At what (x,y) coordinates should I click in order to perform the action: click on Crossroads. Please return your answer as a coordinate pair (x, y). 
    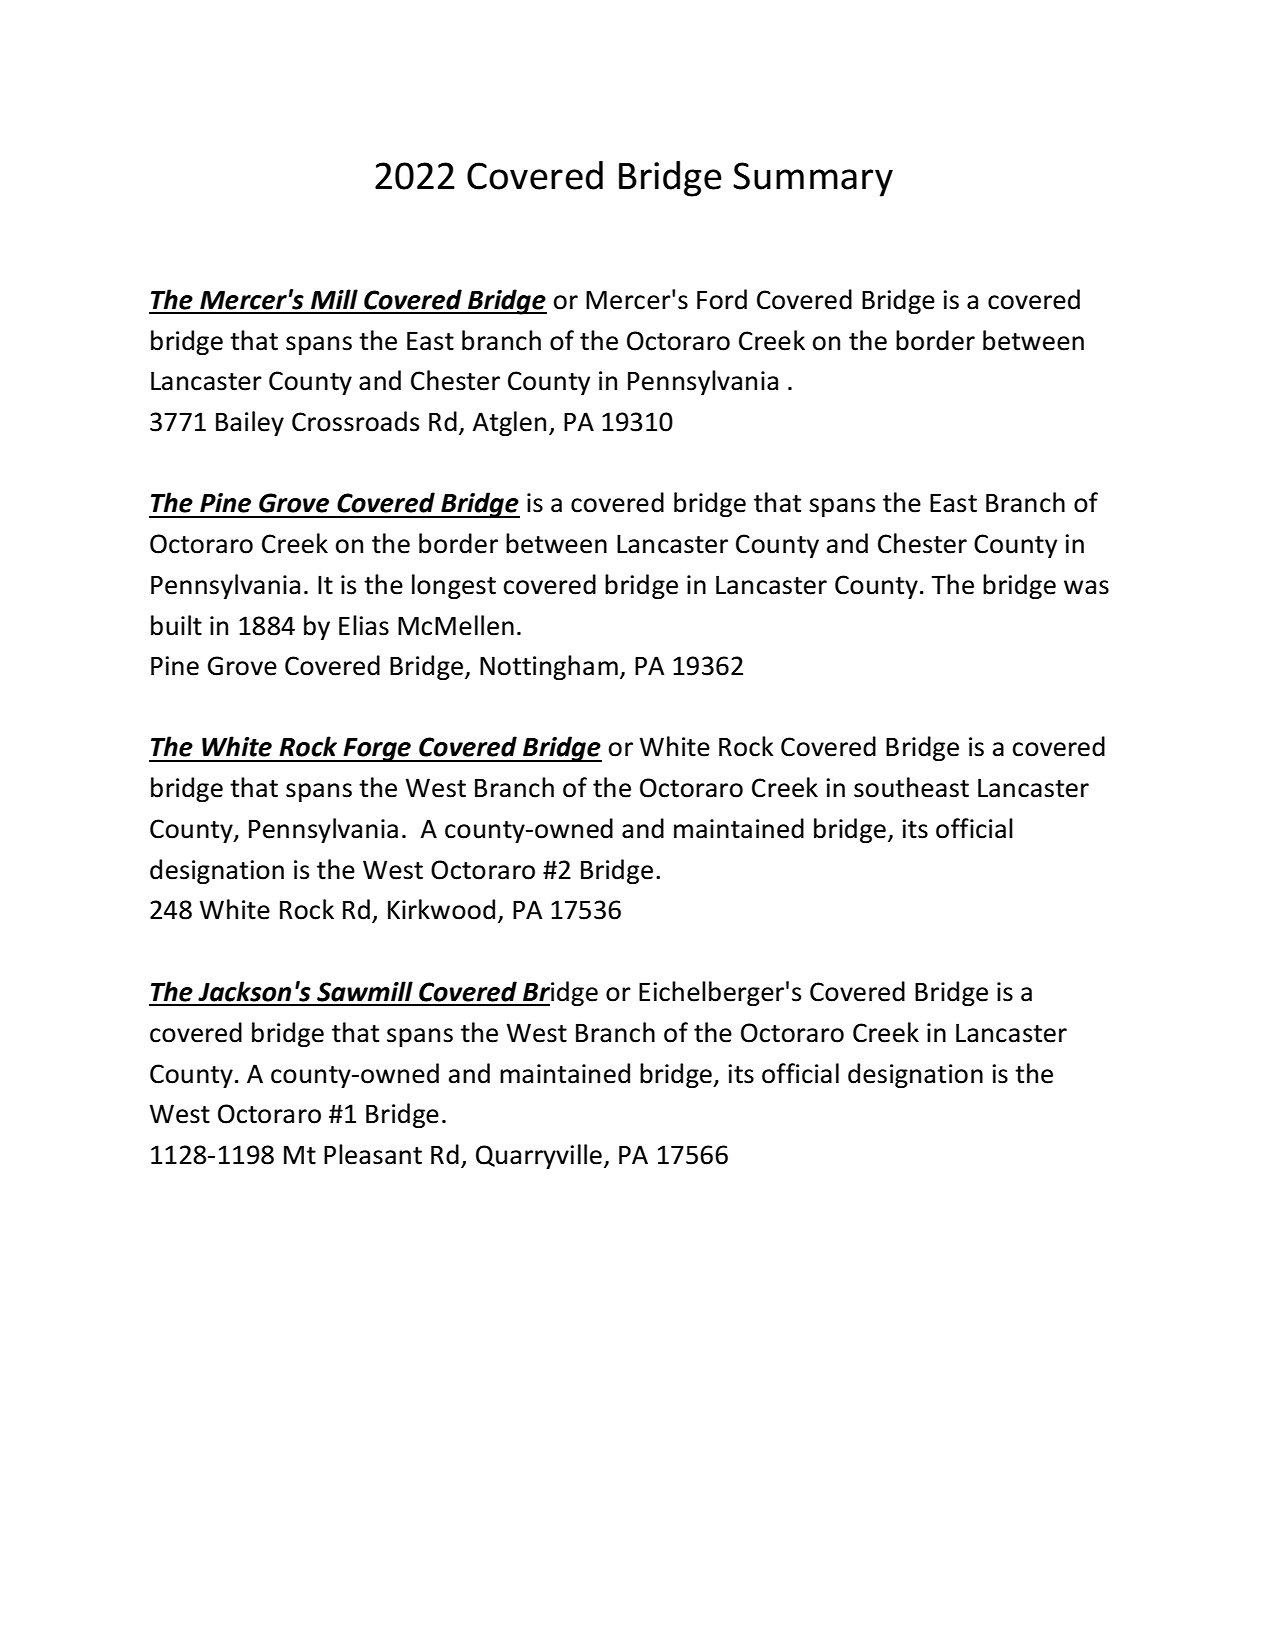
    Looking at the image, I should click on (355, 421).
